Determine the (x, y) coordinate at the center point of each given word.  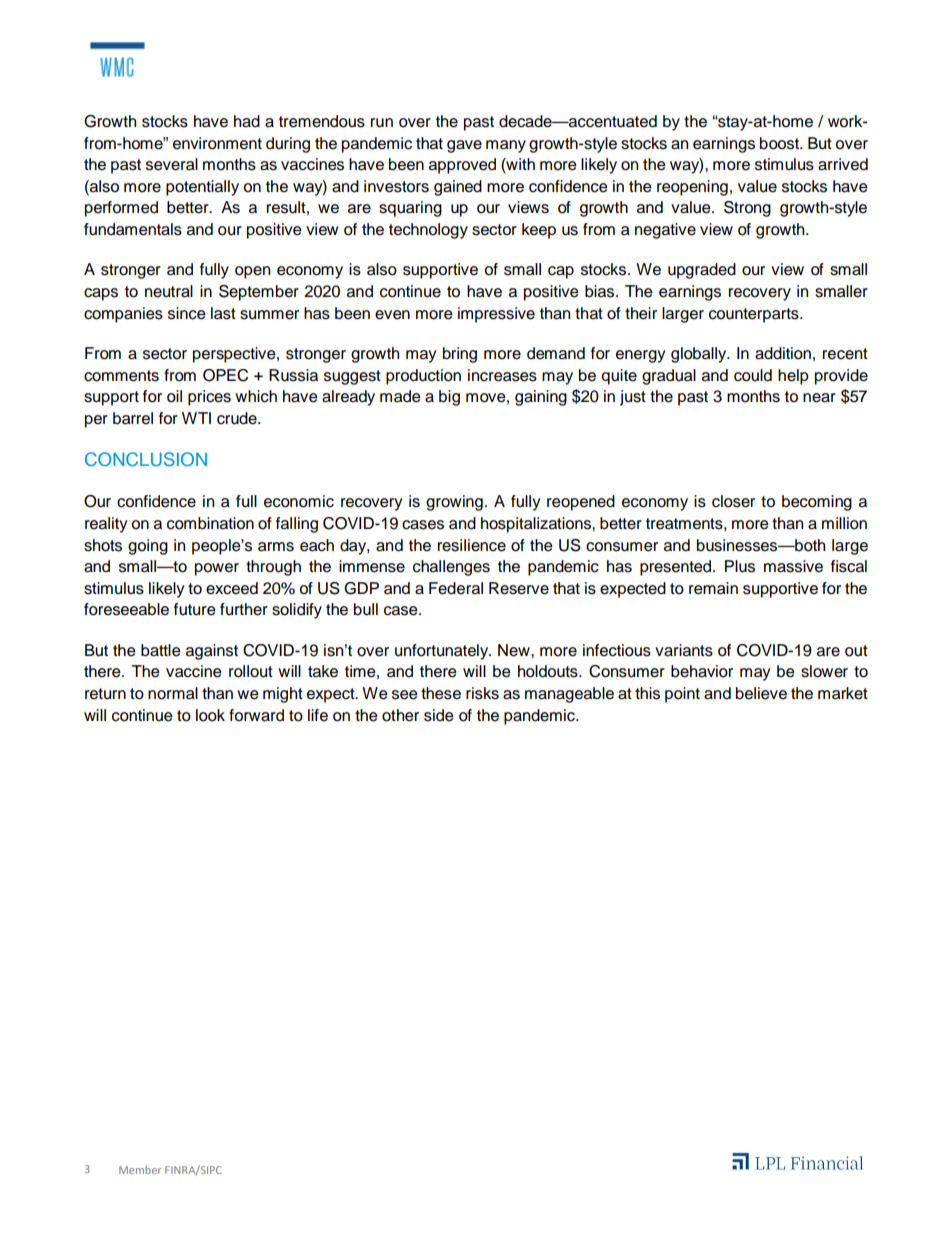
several (172, 164)
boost (780, 143)
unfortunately (443, 652)
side (439, 715)
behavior (702, 671)
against (212, 652)
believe (761, 693)
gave (464, 146)
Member (140, 1170)
